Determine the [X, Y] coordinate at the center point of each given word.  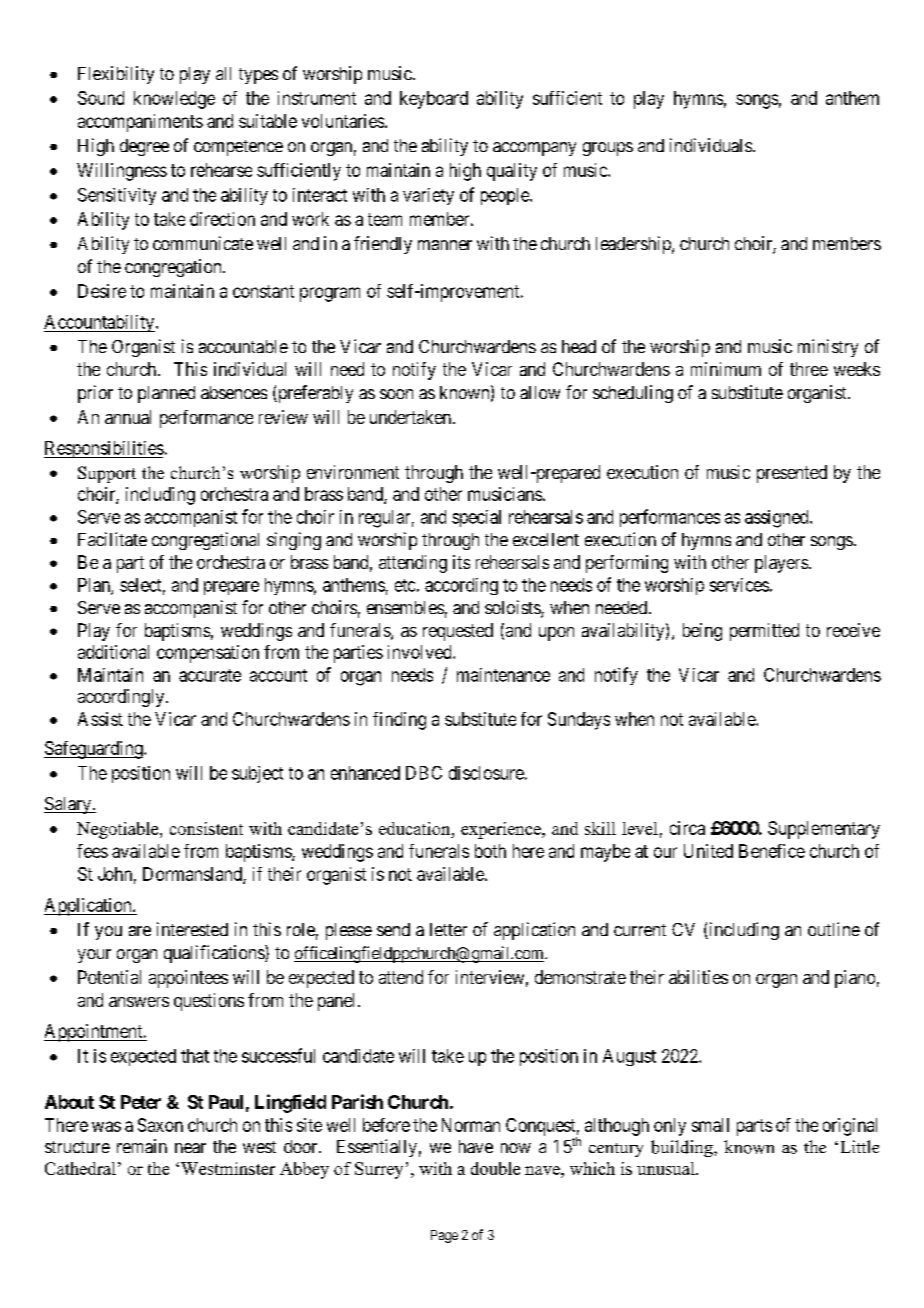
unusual [667, 1168]
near [190, 1148]
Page [444, 1236]
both [490, 851]
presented [792, 474]
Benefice [772, 851]
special [476, 518]
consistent [206, 828]
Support [107, 474]
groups [608, 149]
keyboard [434, 100]
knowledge [174, 100]
